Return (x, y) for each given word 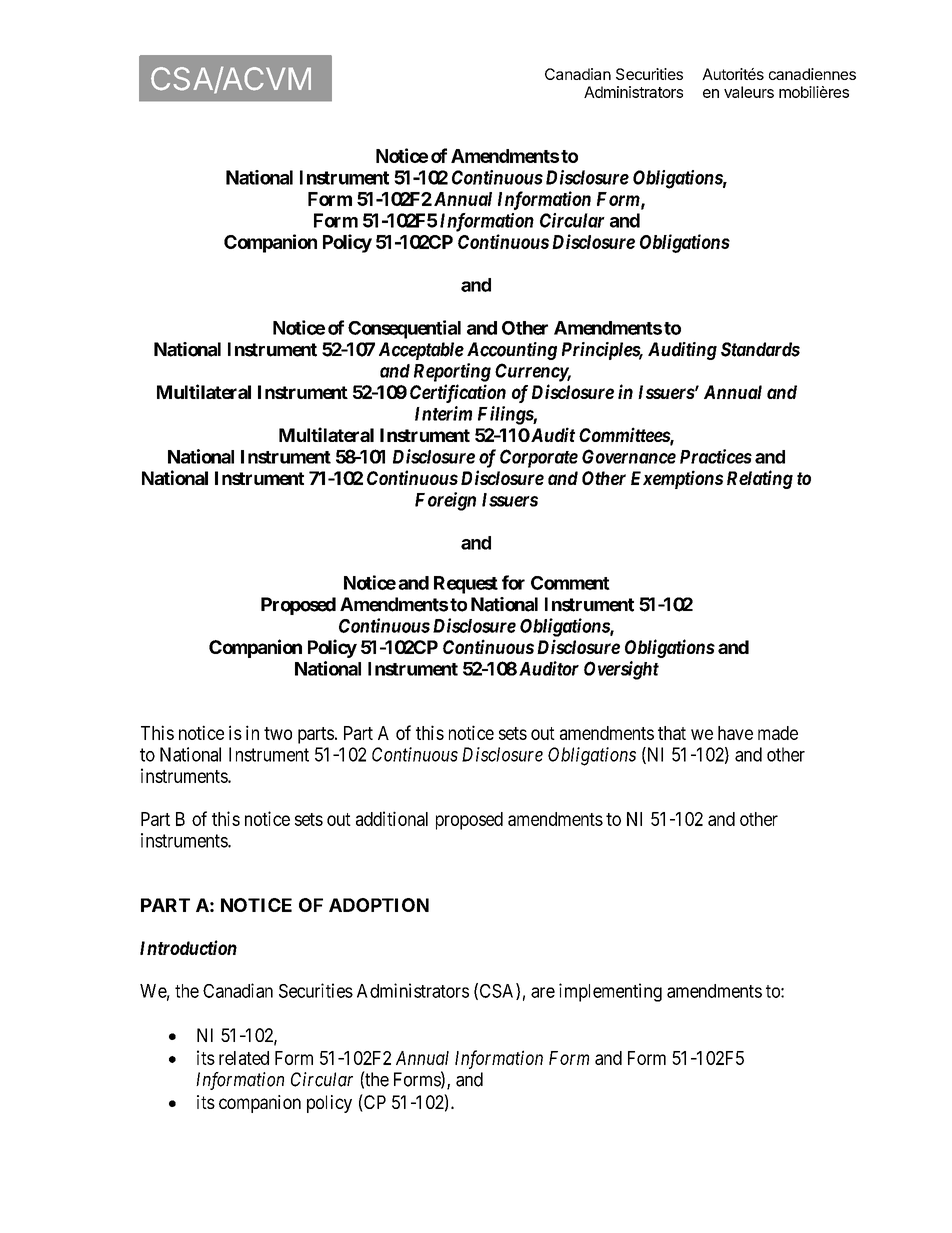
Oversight (621, 670)
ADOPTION (379, 905)
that (672, 733)
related (244, 1058)
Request (466, 585)
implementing (610, 992)
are (543, 992)
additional (392, 818)
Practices (716, 456)
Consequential (404, 329)
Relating (760, 479)
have (735, 733)
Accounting (512, 351)
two (278, 733)
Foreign (445, 501)
